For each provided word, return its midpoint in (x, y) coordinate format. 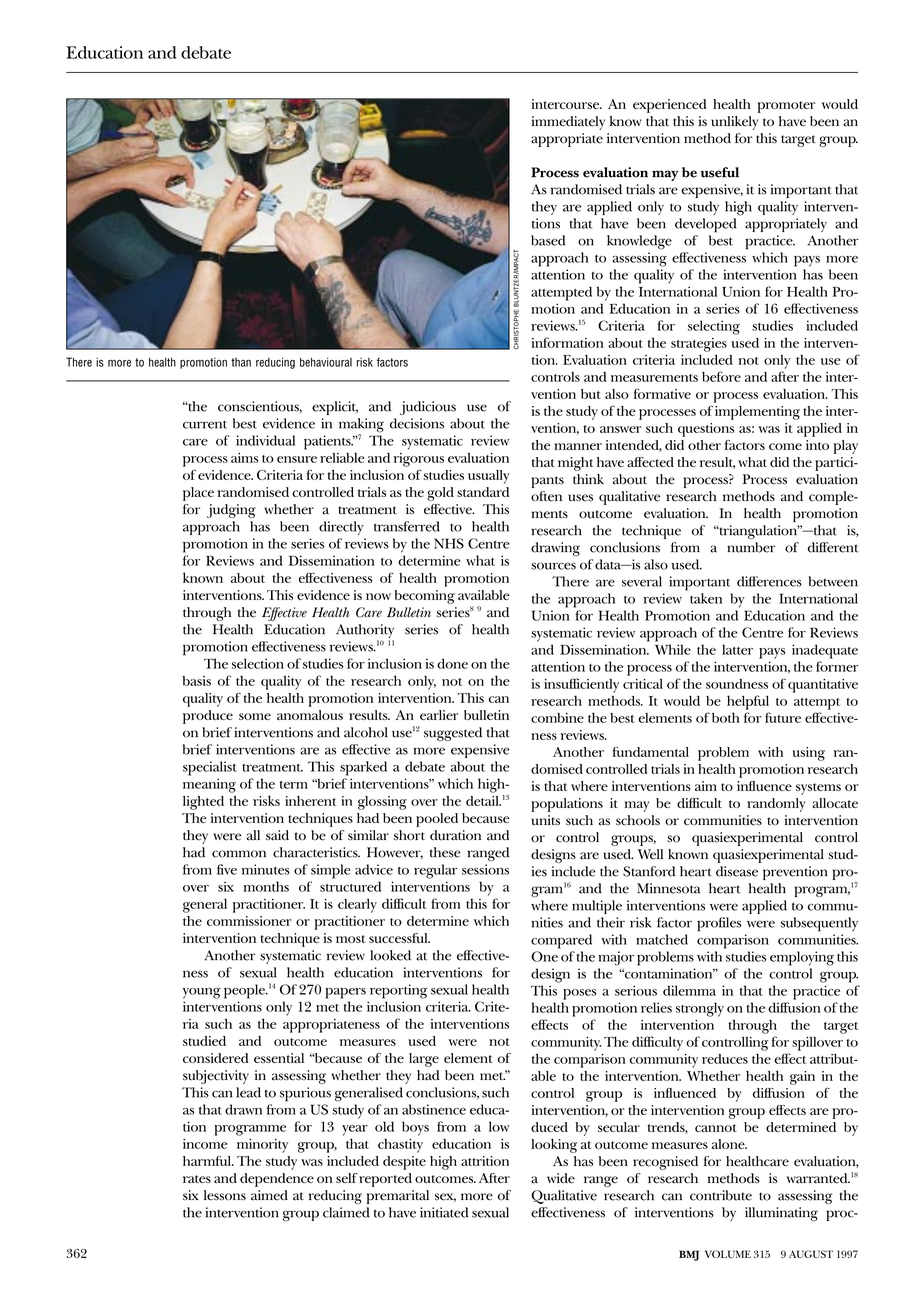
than (241, 362)
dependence (277, 1180)
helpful (748, 702)
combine (557, 718)
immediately (568, 123)
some (255, 716)
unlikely (734, 123)
